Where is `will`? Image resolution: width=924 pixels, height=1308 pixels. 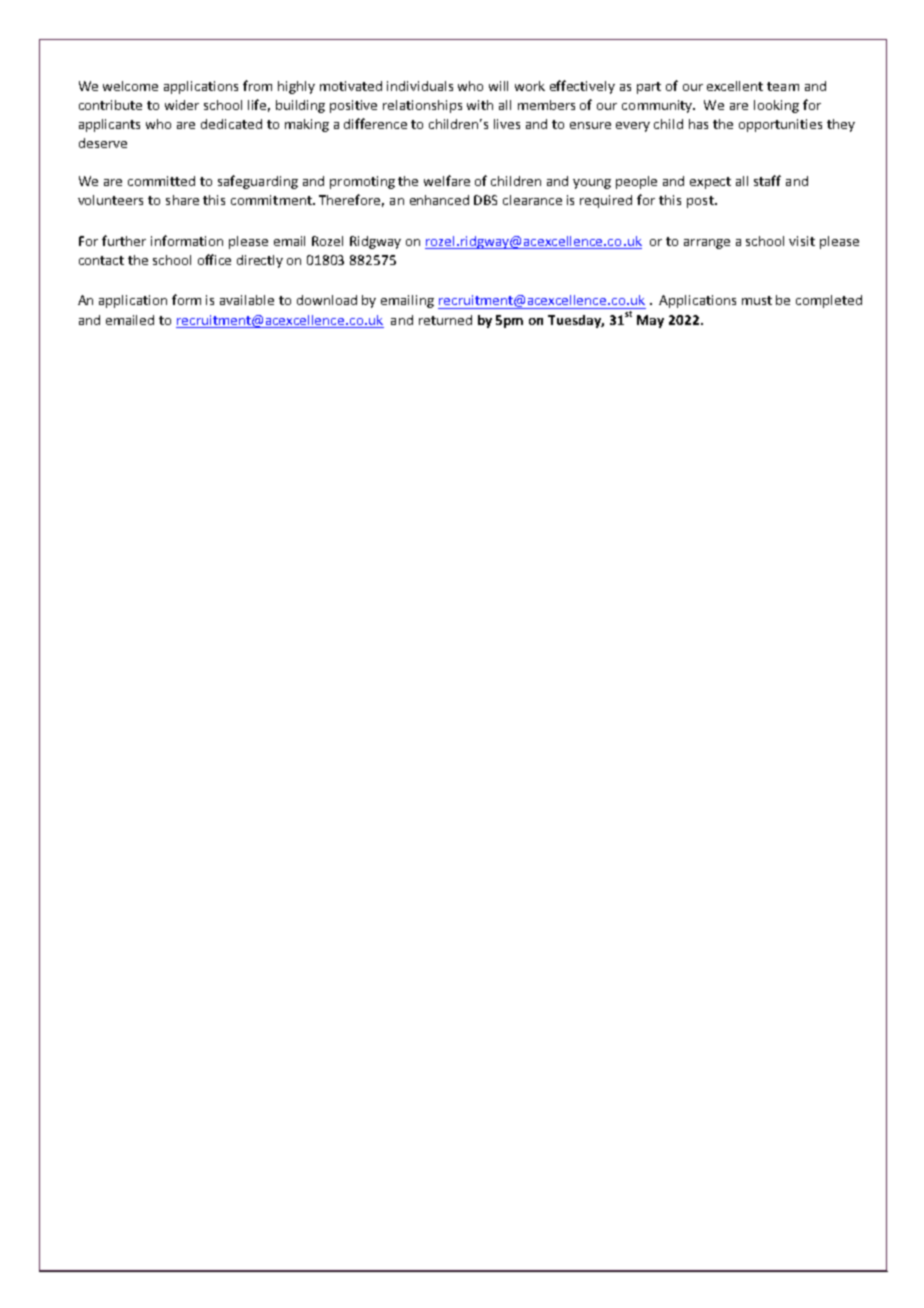 will is located at coordinates (498, 86).
